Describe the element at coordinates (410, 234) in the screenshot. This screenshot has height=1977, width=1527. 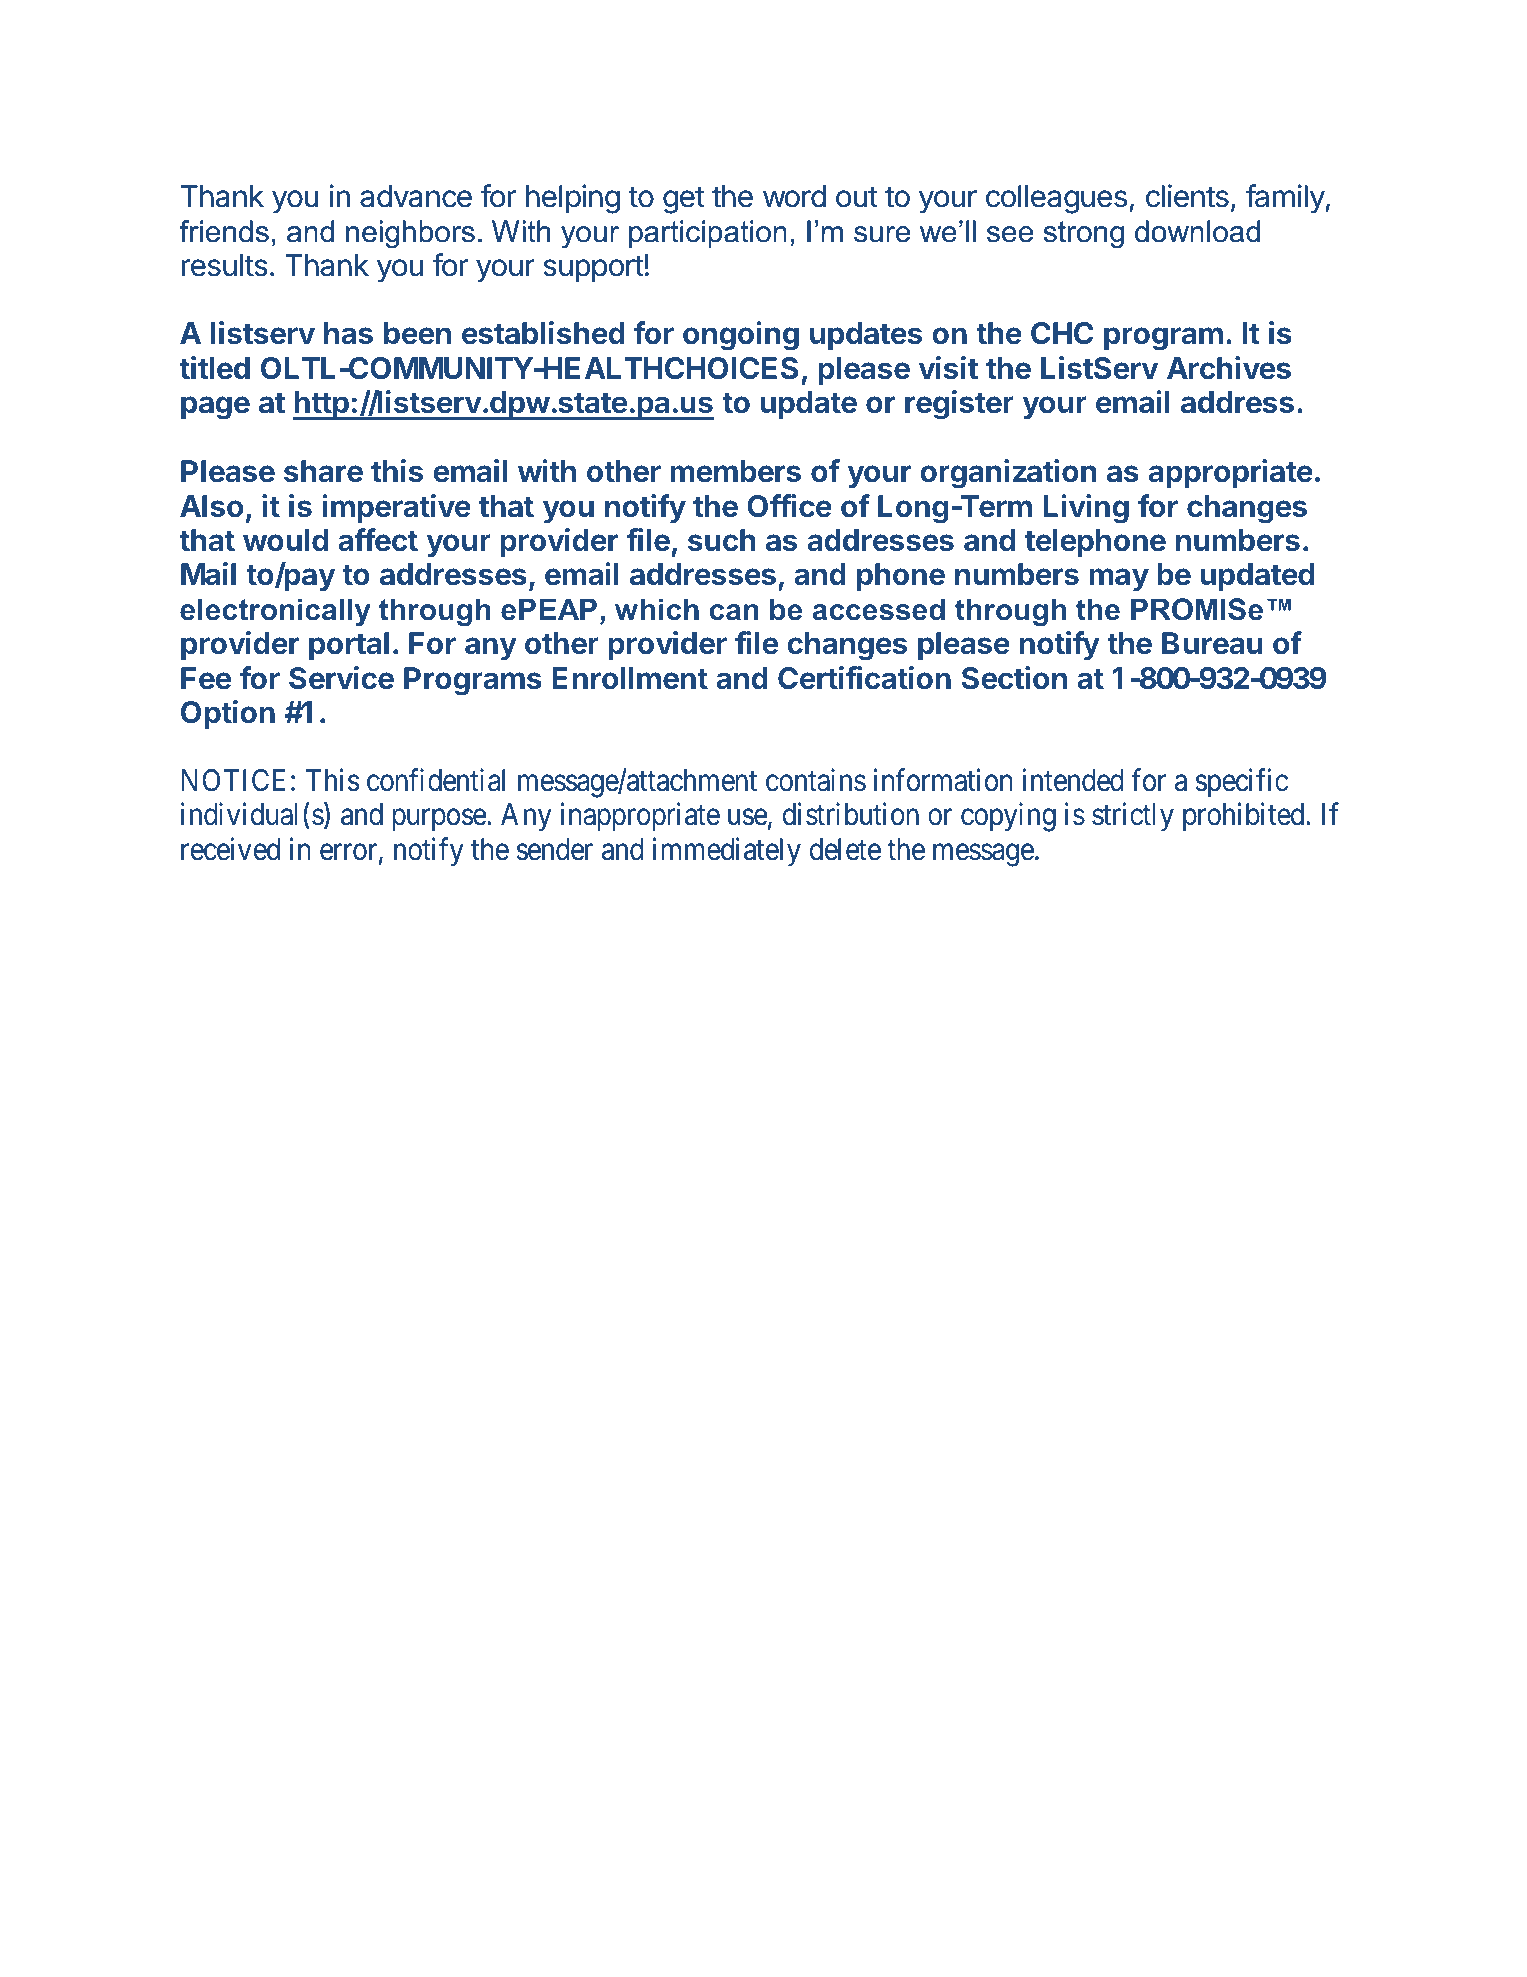
I see `neighbors` at that location.
